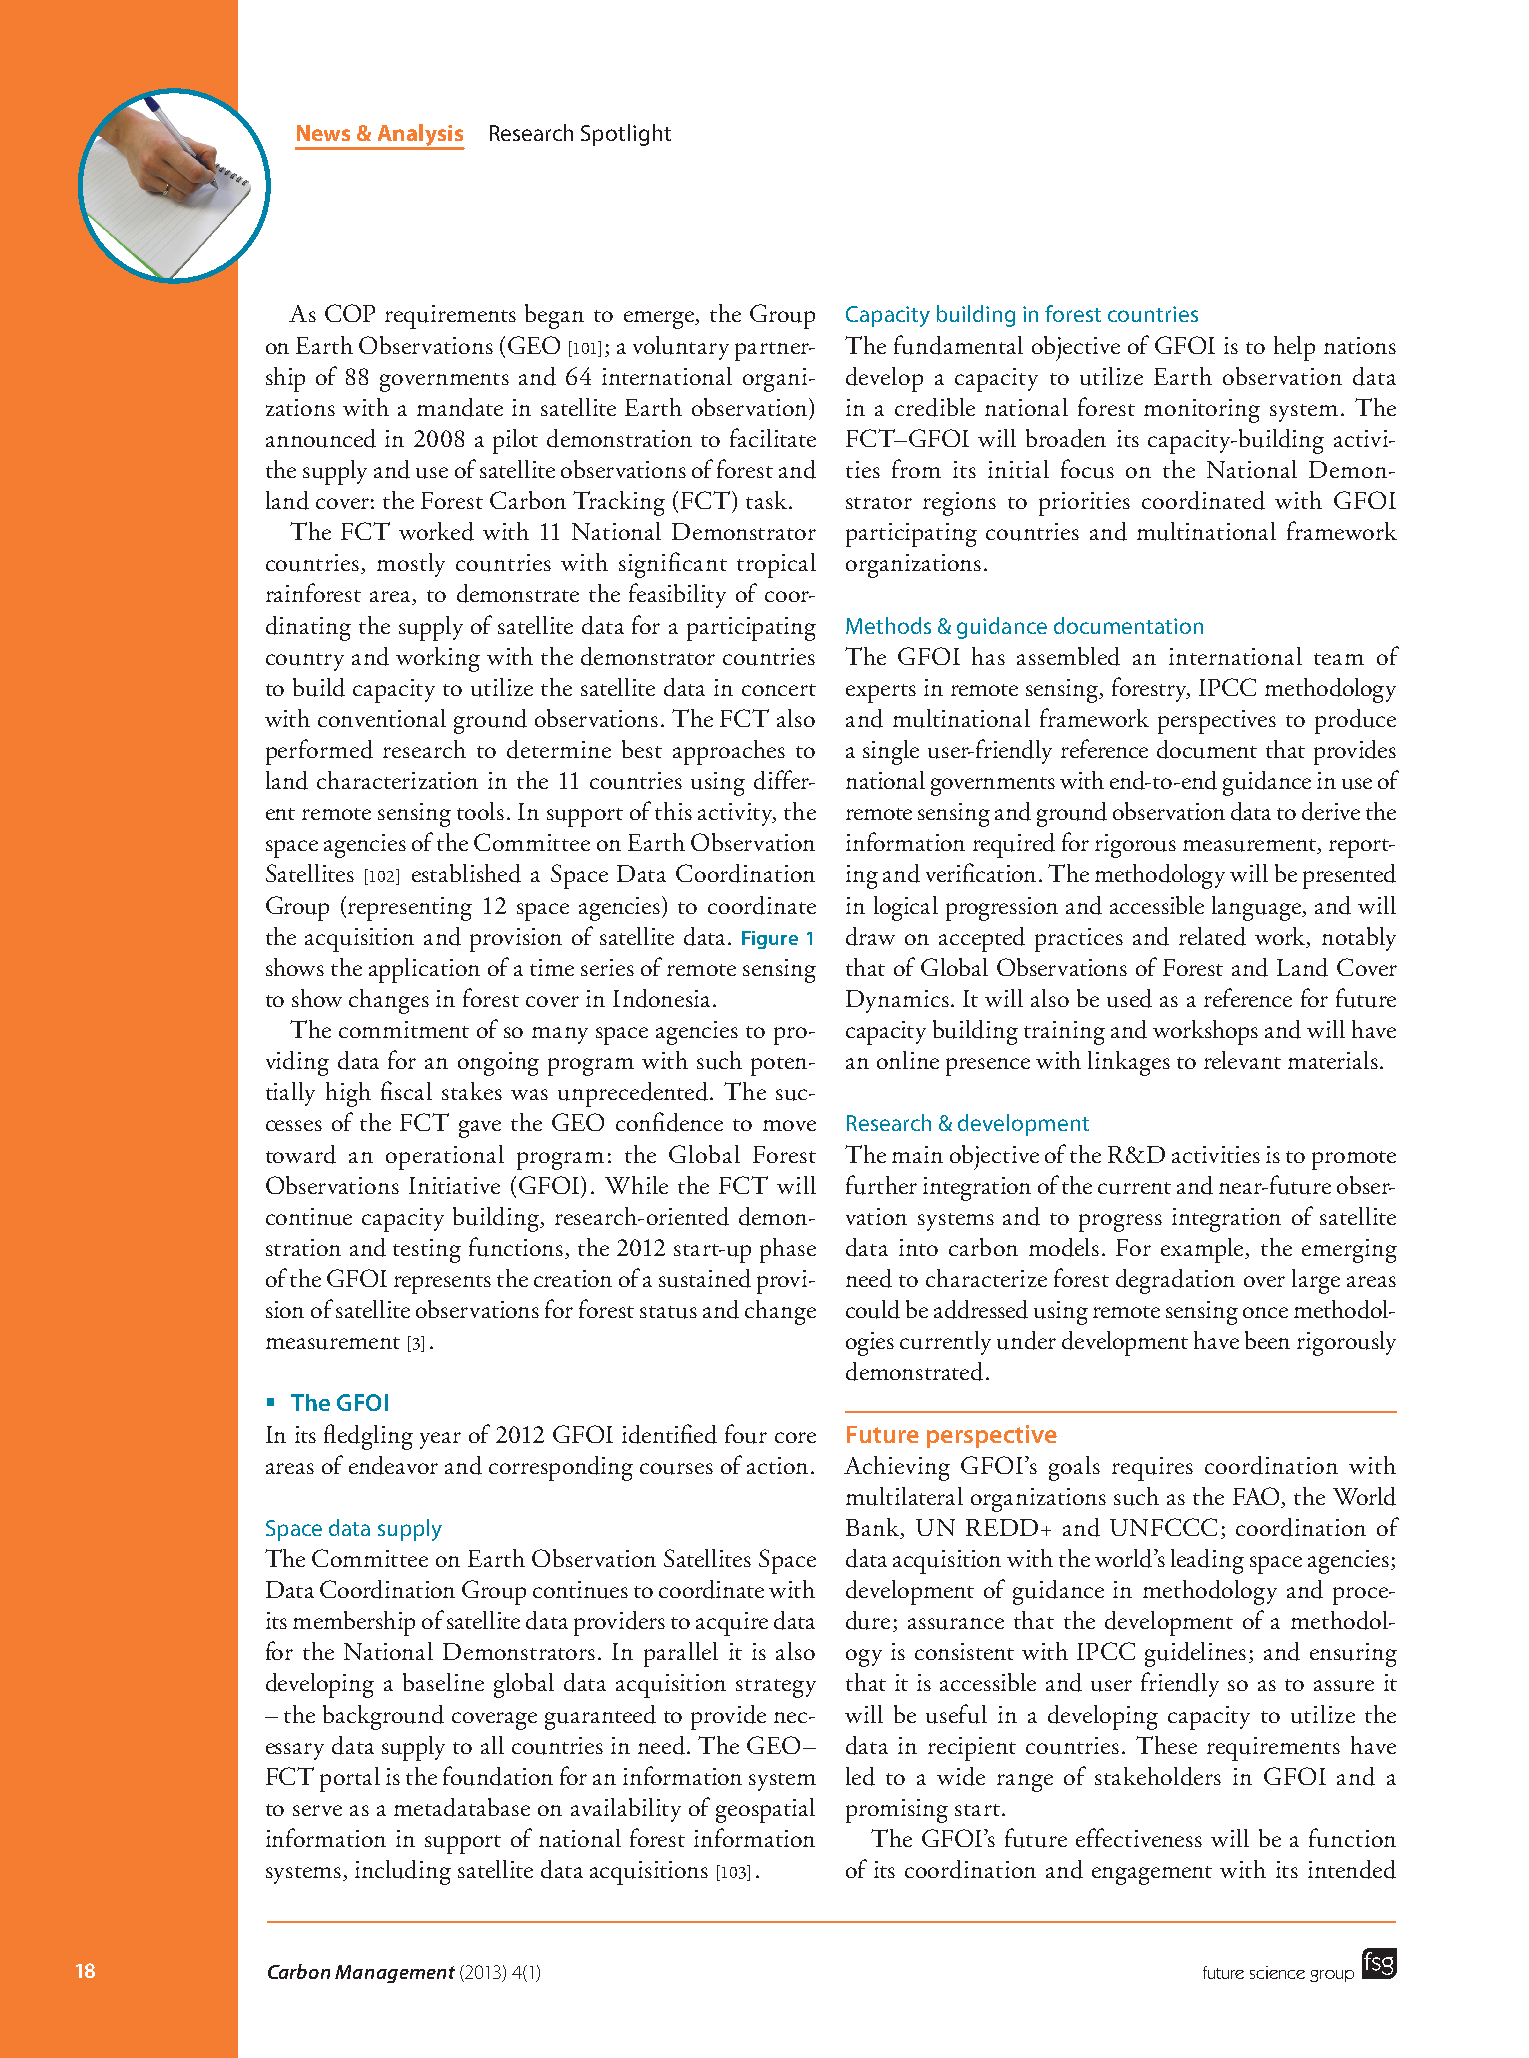 Image resolution: width=1529 pixels, height=2058 pixels. I want to click on science, so click(1277, 1972).
